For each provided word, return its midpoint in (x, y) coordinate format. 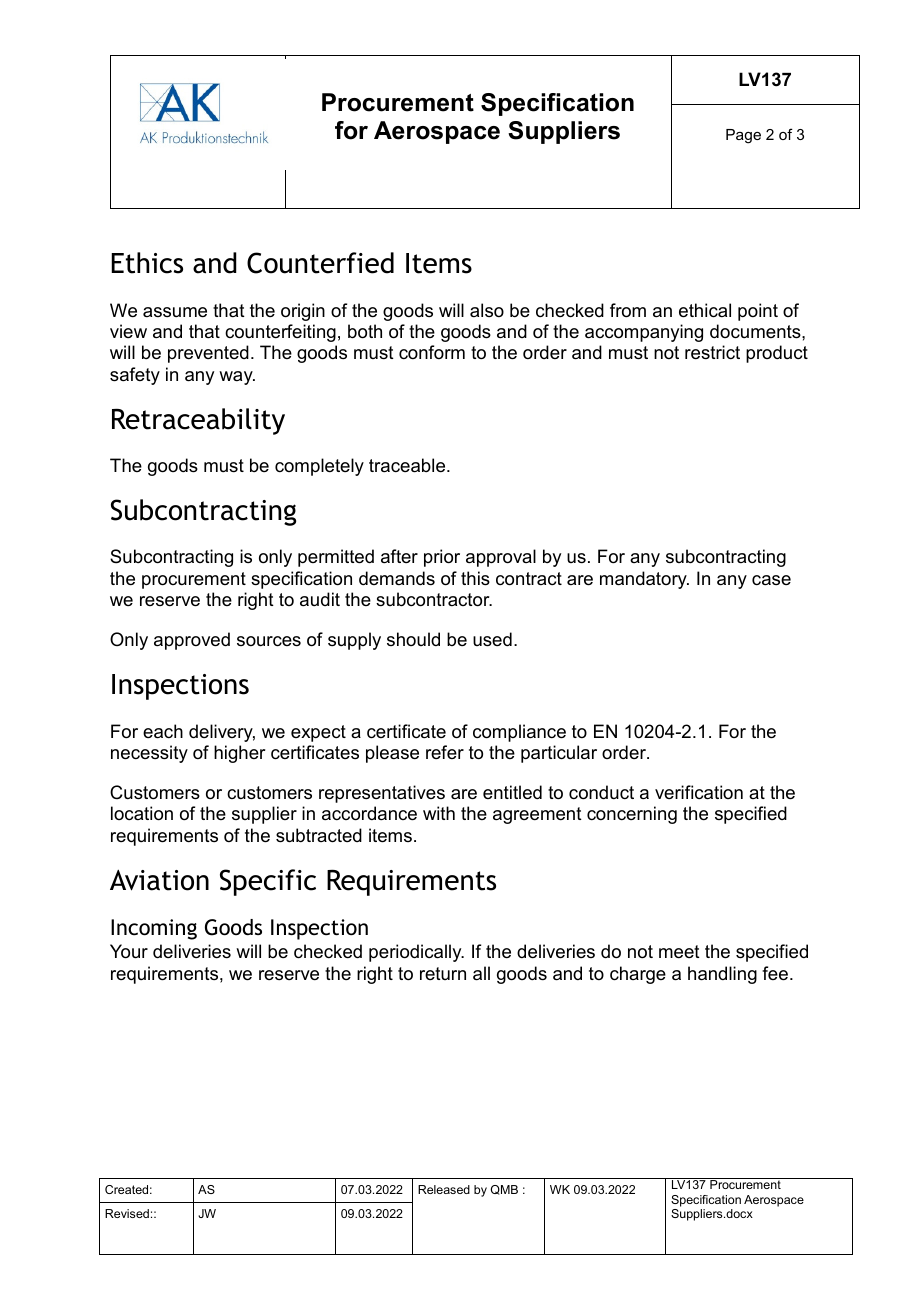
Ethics (147, 263)
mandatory (644, 580)
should (413, 639)
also (487, 310)
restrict (712, 352)
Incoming (154, 929)
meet (679, 952)
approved (192, 641)
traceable (408, 465)
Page (743, 136)
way (237, 378)
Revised (127, 1213)
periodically (416, 953)
